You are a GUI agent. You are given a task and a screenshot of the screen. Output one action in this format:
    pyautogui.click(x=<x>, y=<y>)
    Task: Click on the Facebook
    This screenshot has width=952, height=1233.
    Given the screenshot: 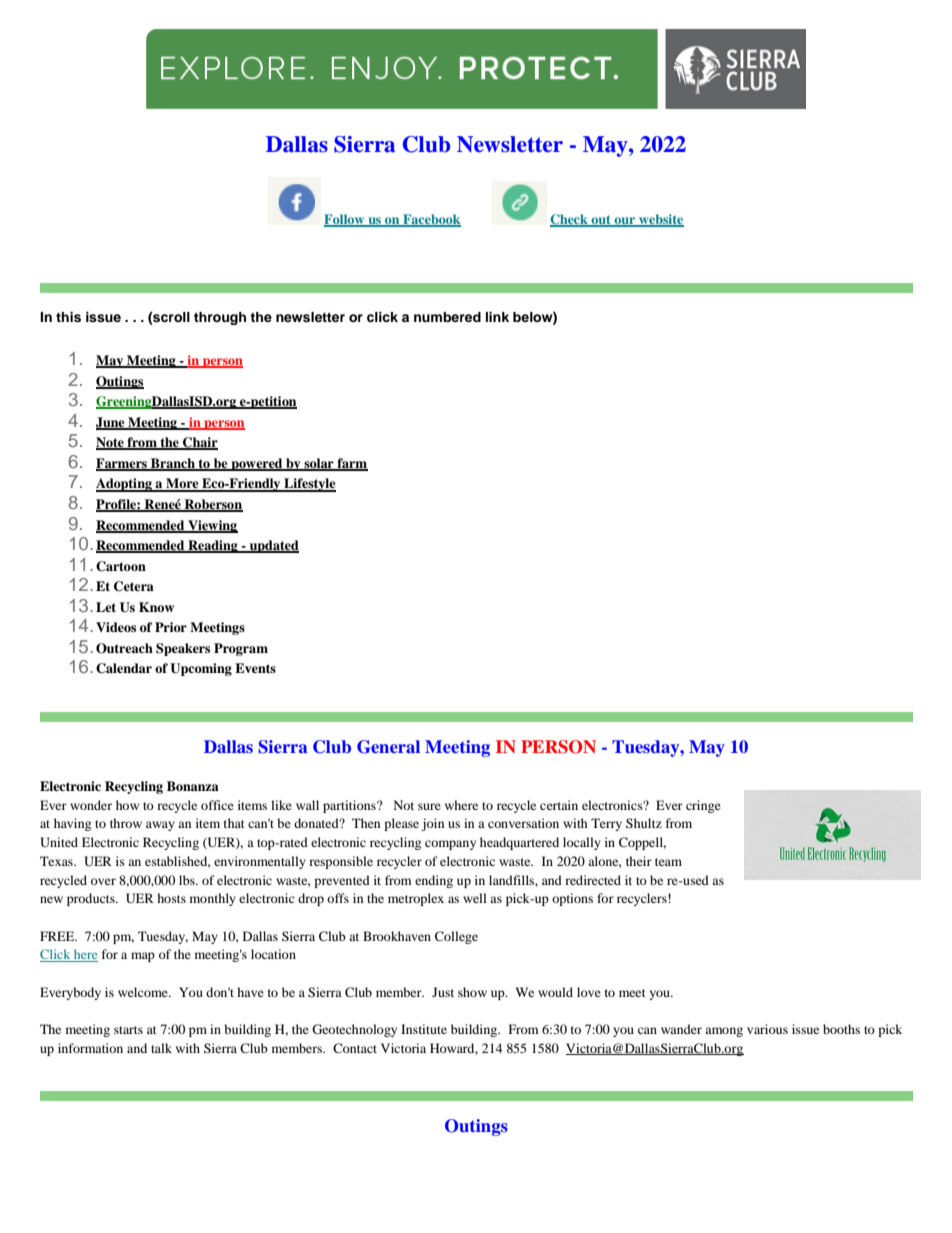 What is the action you would take?
    pyautogui.click(x=431, y=220)
